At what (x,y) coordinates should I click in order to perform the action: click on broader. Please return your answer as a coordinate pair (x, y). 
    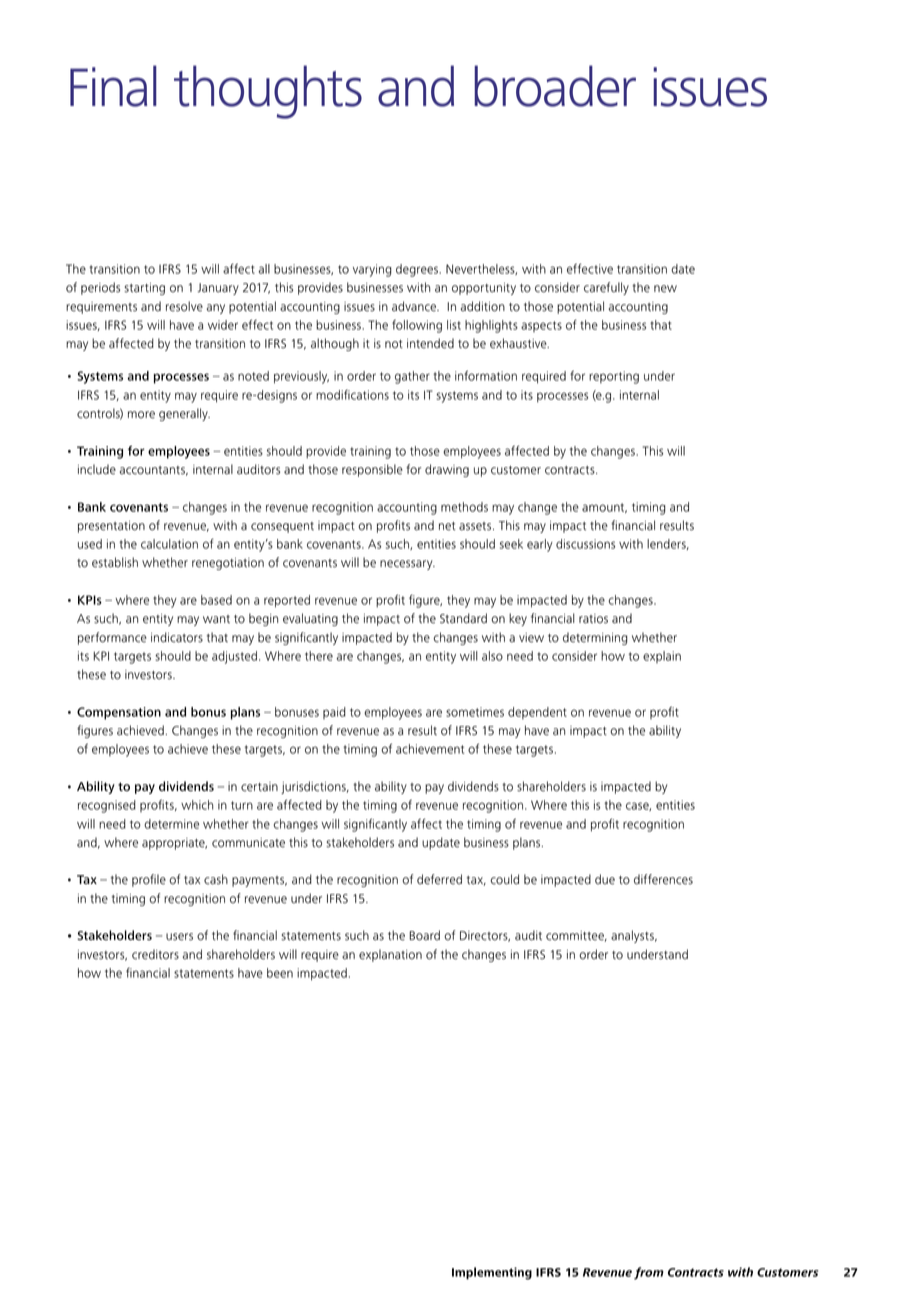
    Looking at the image, I should click on (555, 86).
